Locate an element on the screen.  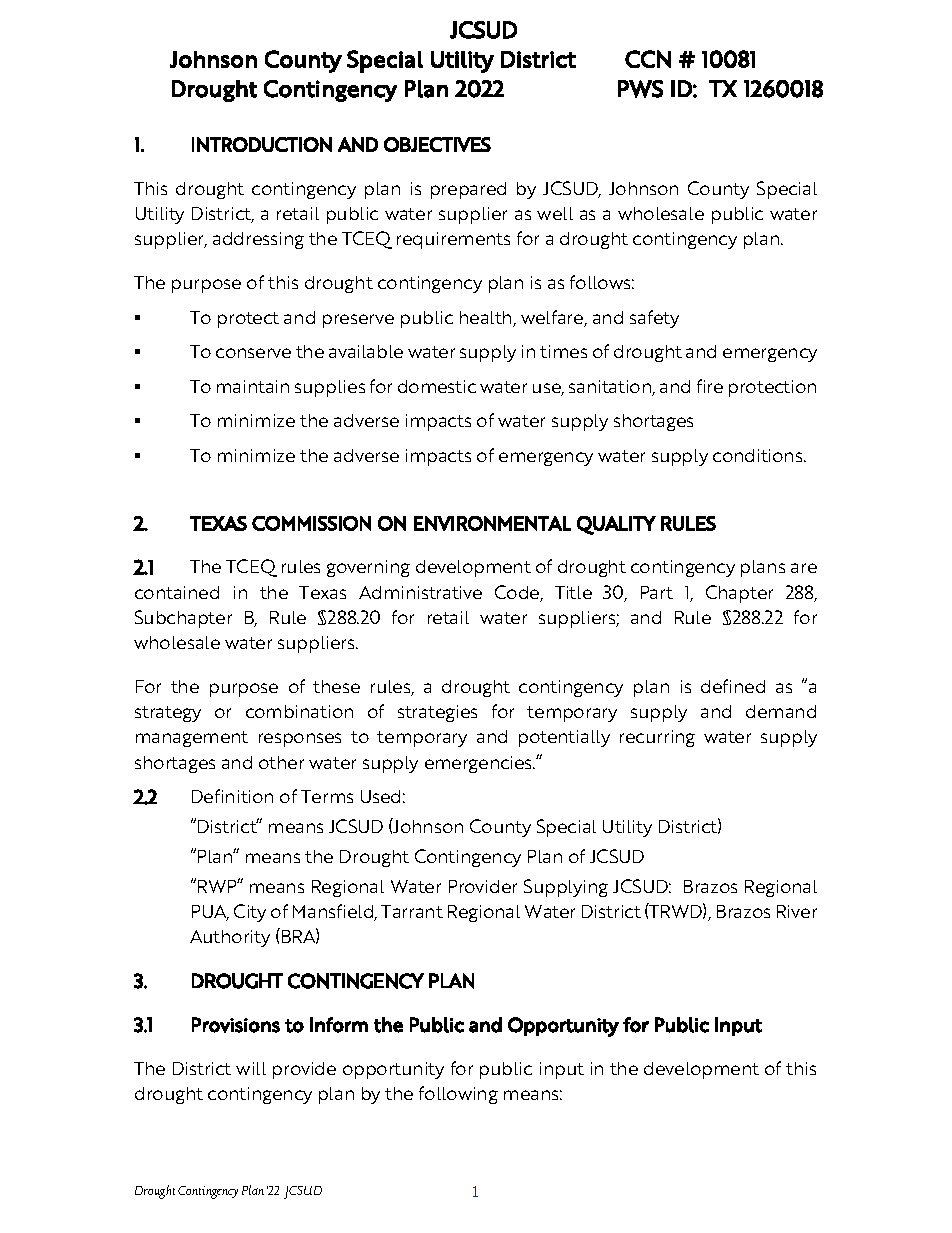
following is located at coordinates (458, 1095).
